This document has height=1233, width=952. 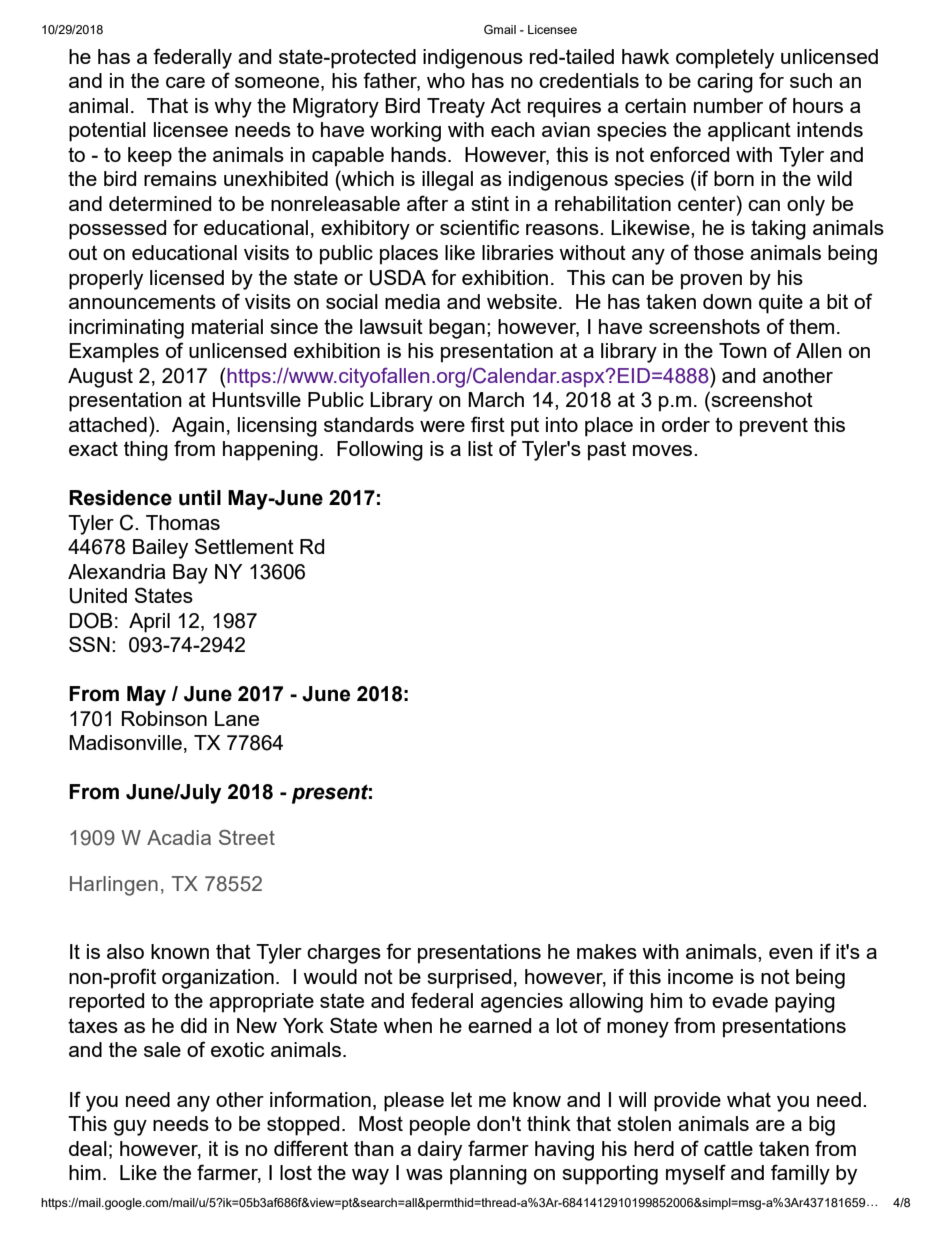 I want to click on caring, so click(x=725, y=83).
